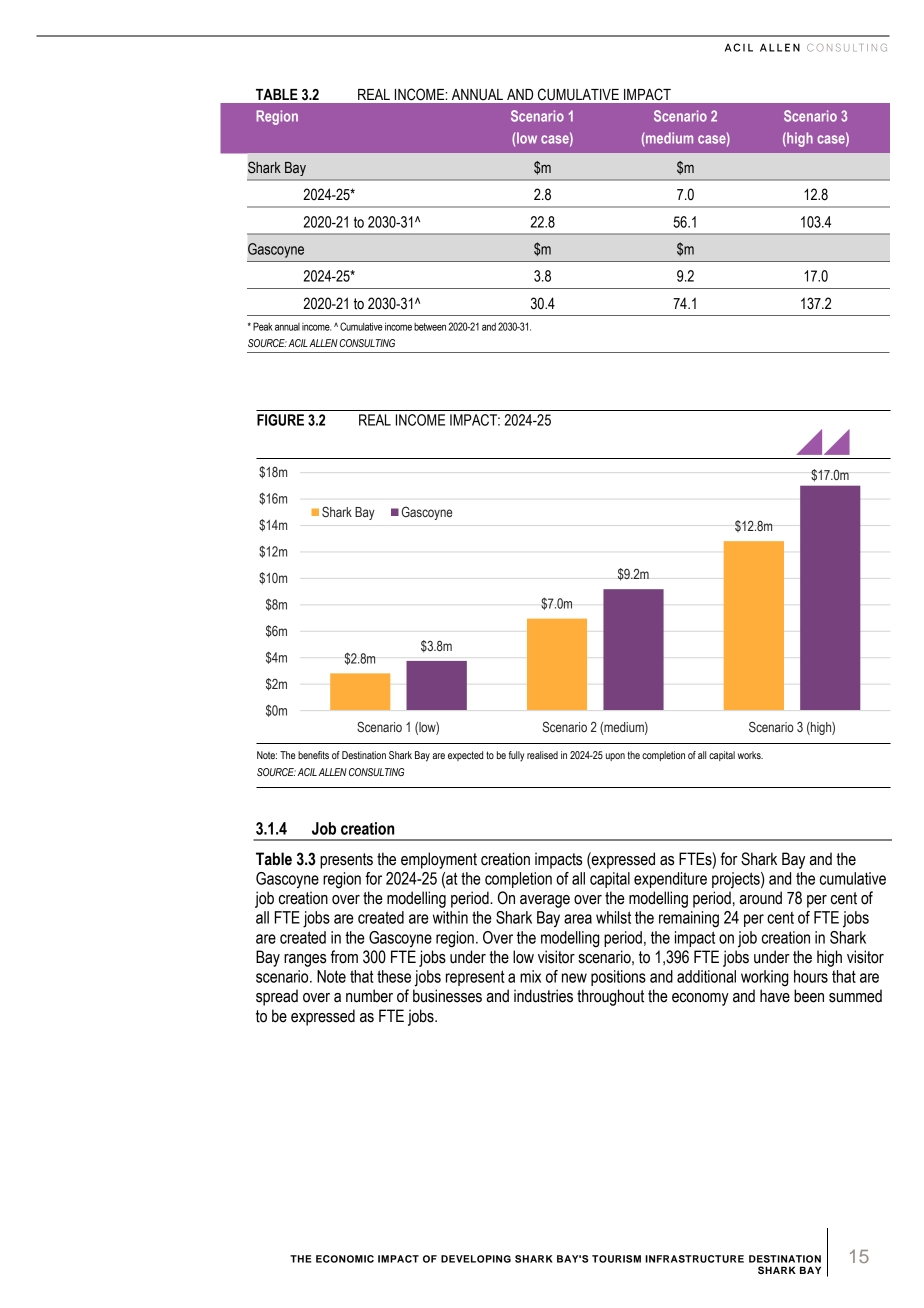 This image has width=924, height=1308. I want to click on upon, so click(615, 757).
